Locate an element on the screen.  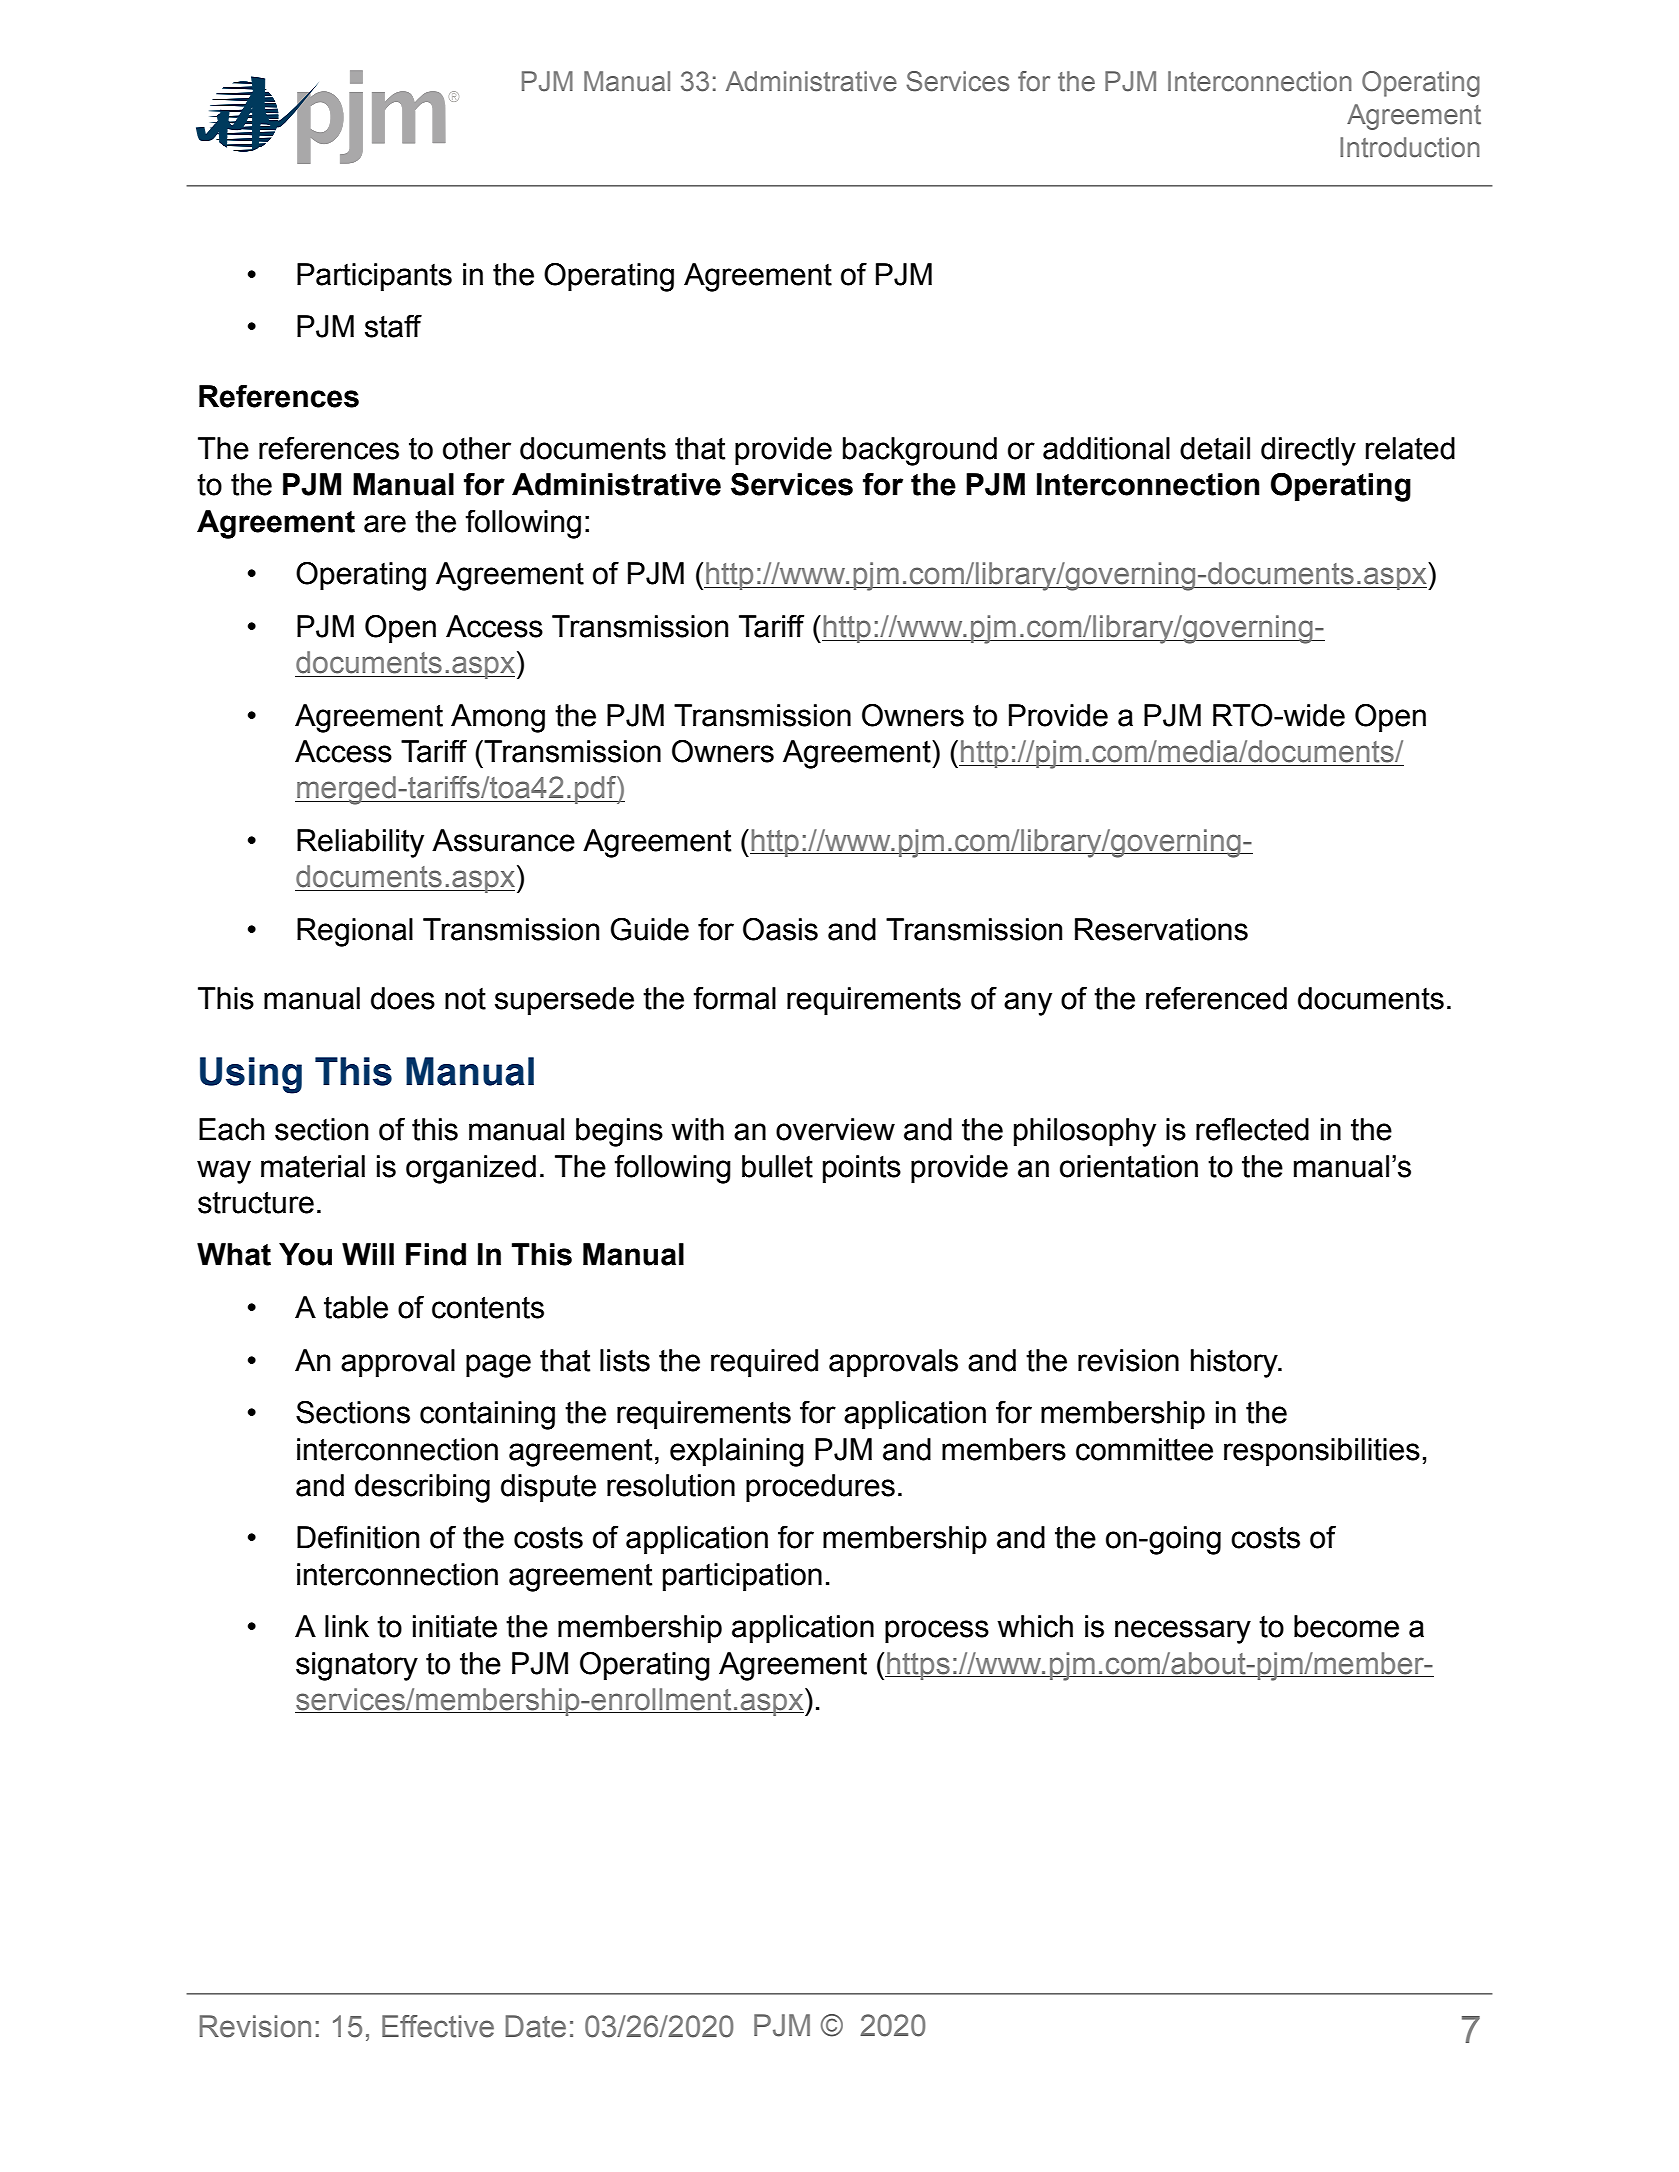
Effective is located at coordinates (438, 2026).
